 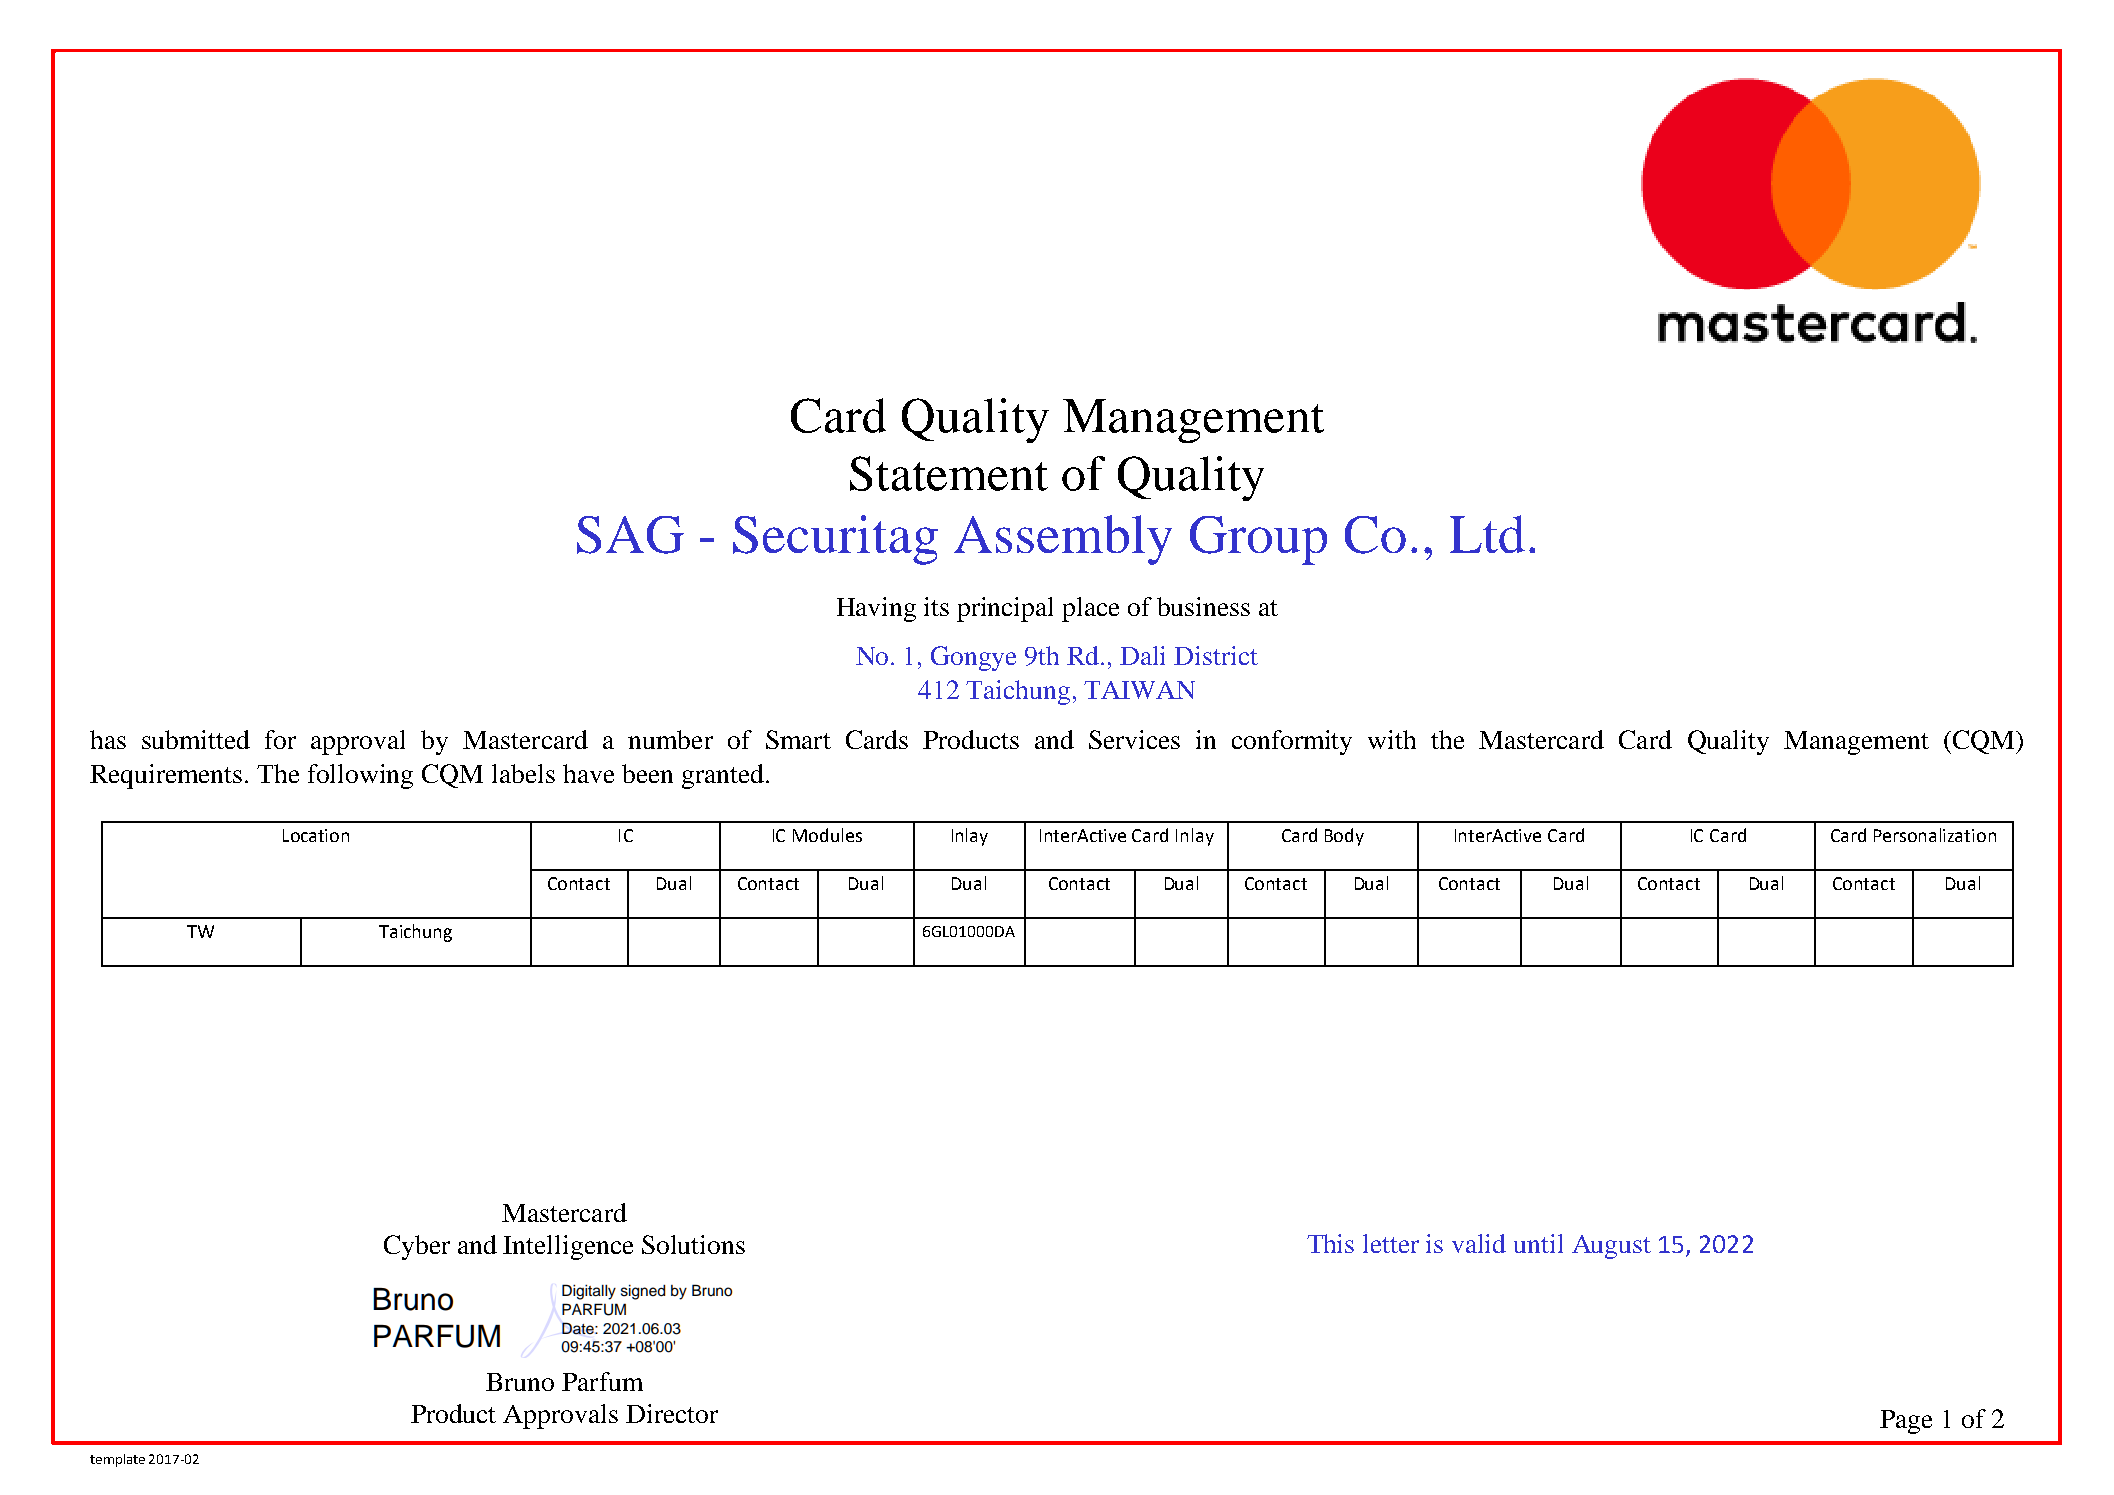 I want to click on Page, so click(x=1906, y=1422).
